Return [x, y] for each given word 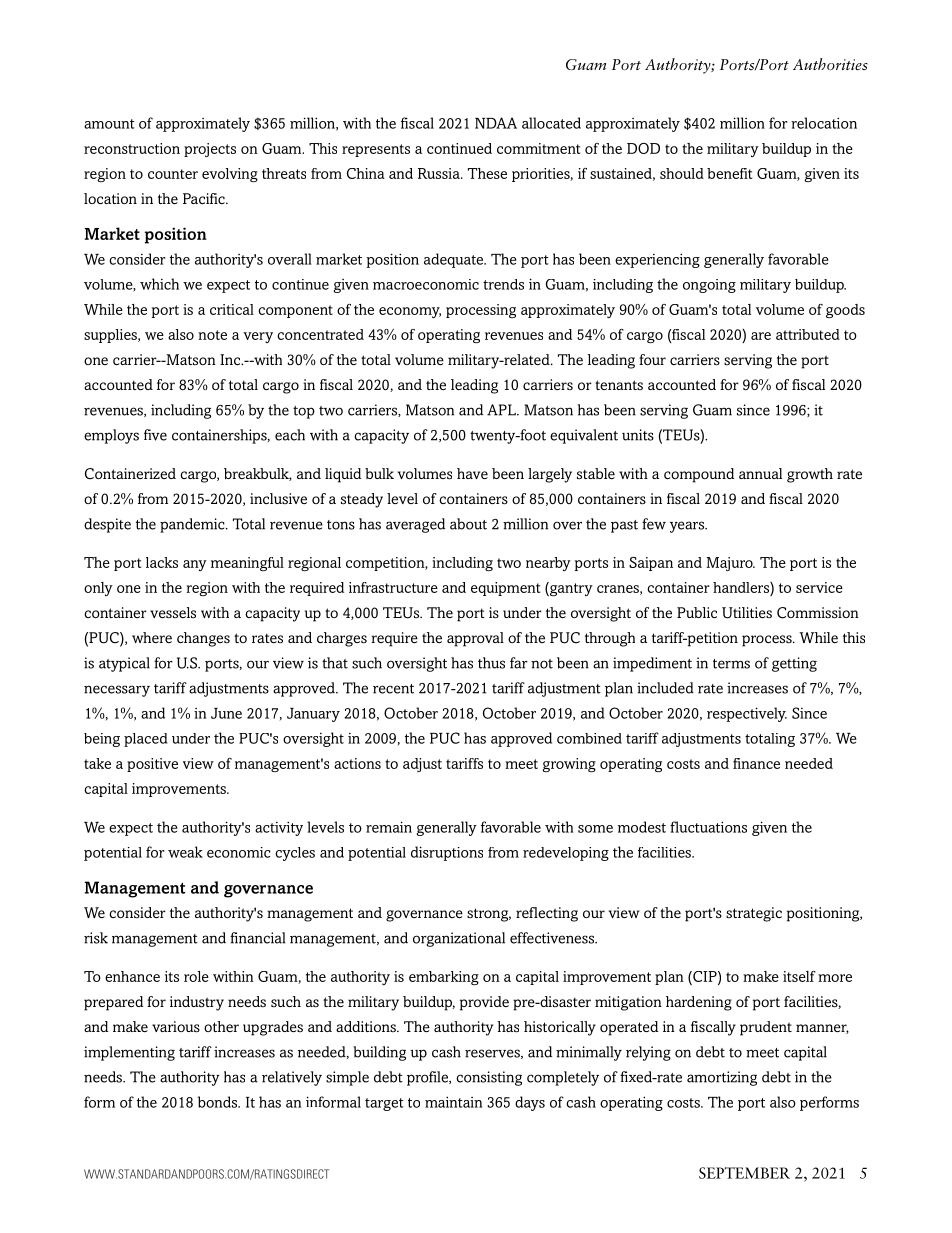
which [159, 284]
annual [760, 473]
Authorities [830, 64]
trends [503, 284]
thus [491, 663]
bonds [219, 1102]
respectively [747, 714]
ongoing [709, 286]
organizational [459, 939]
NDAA [496, 123]
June [226, 713]
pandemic [193, 525]
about [468, 524]
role [196, 976]
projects [210, 150]
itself [799, 976]
